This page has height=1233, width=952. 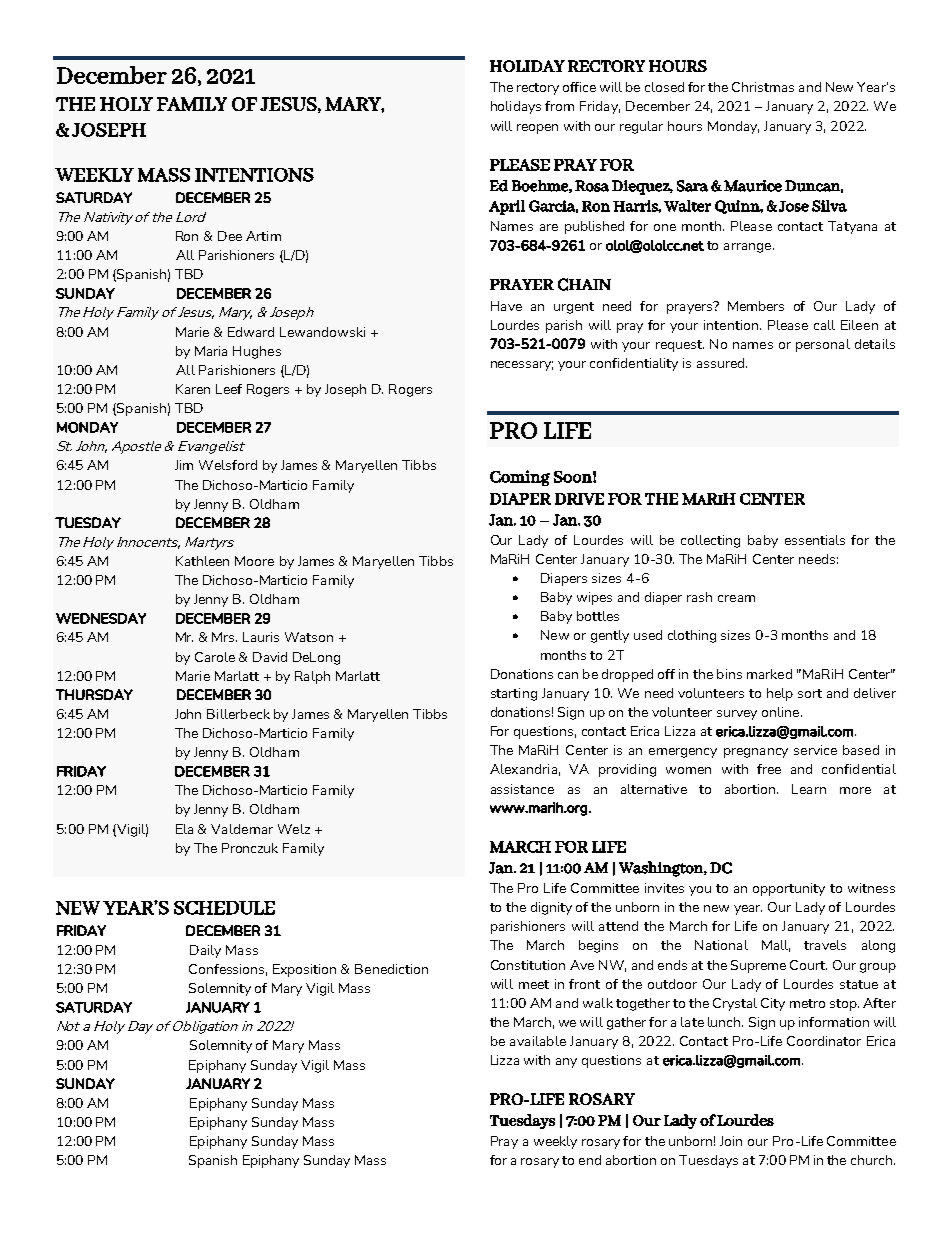 What do you see at coordinates (228, 970) in the page?
I see `Confessions` at bounding box center [228, 970].
